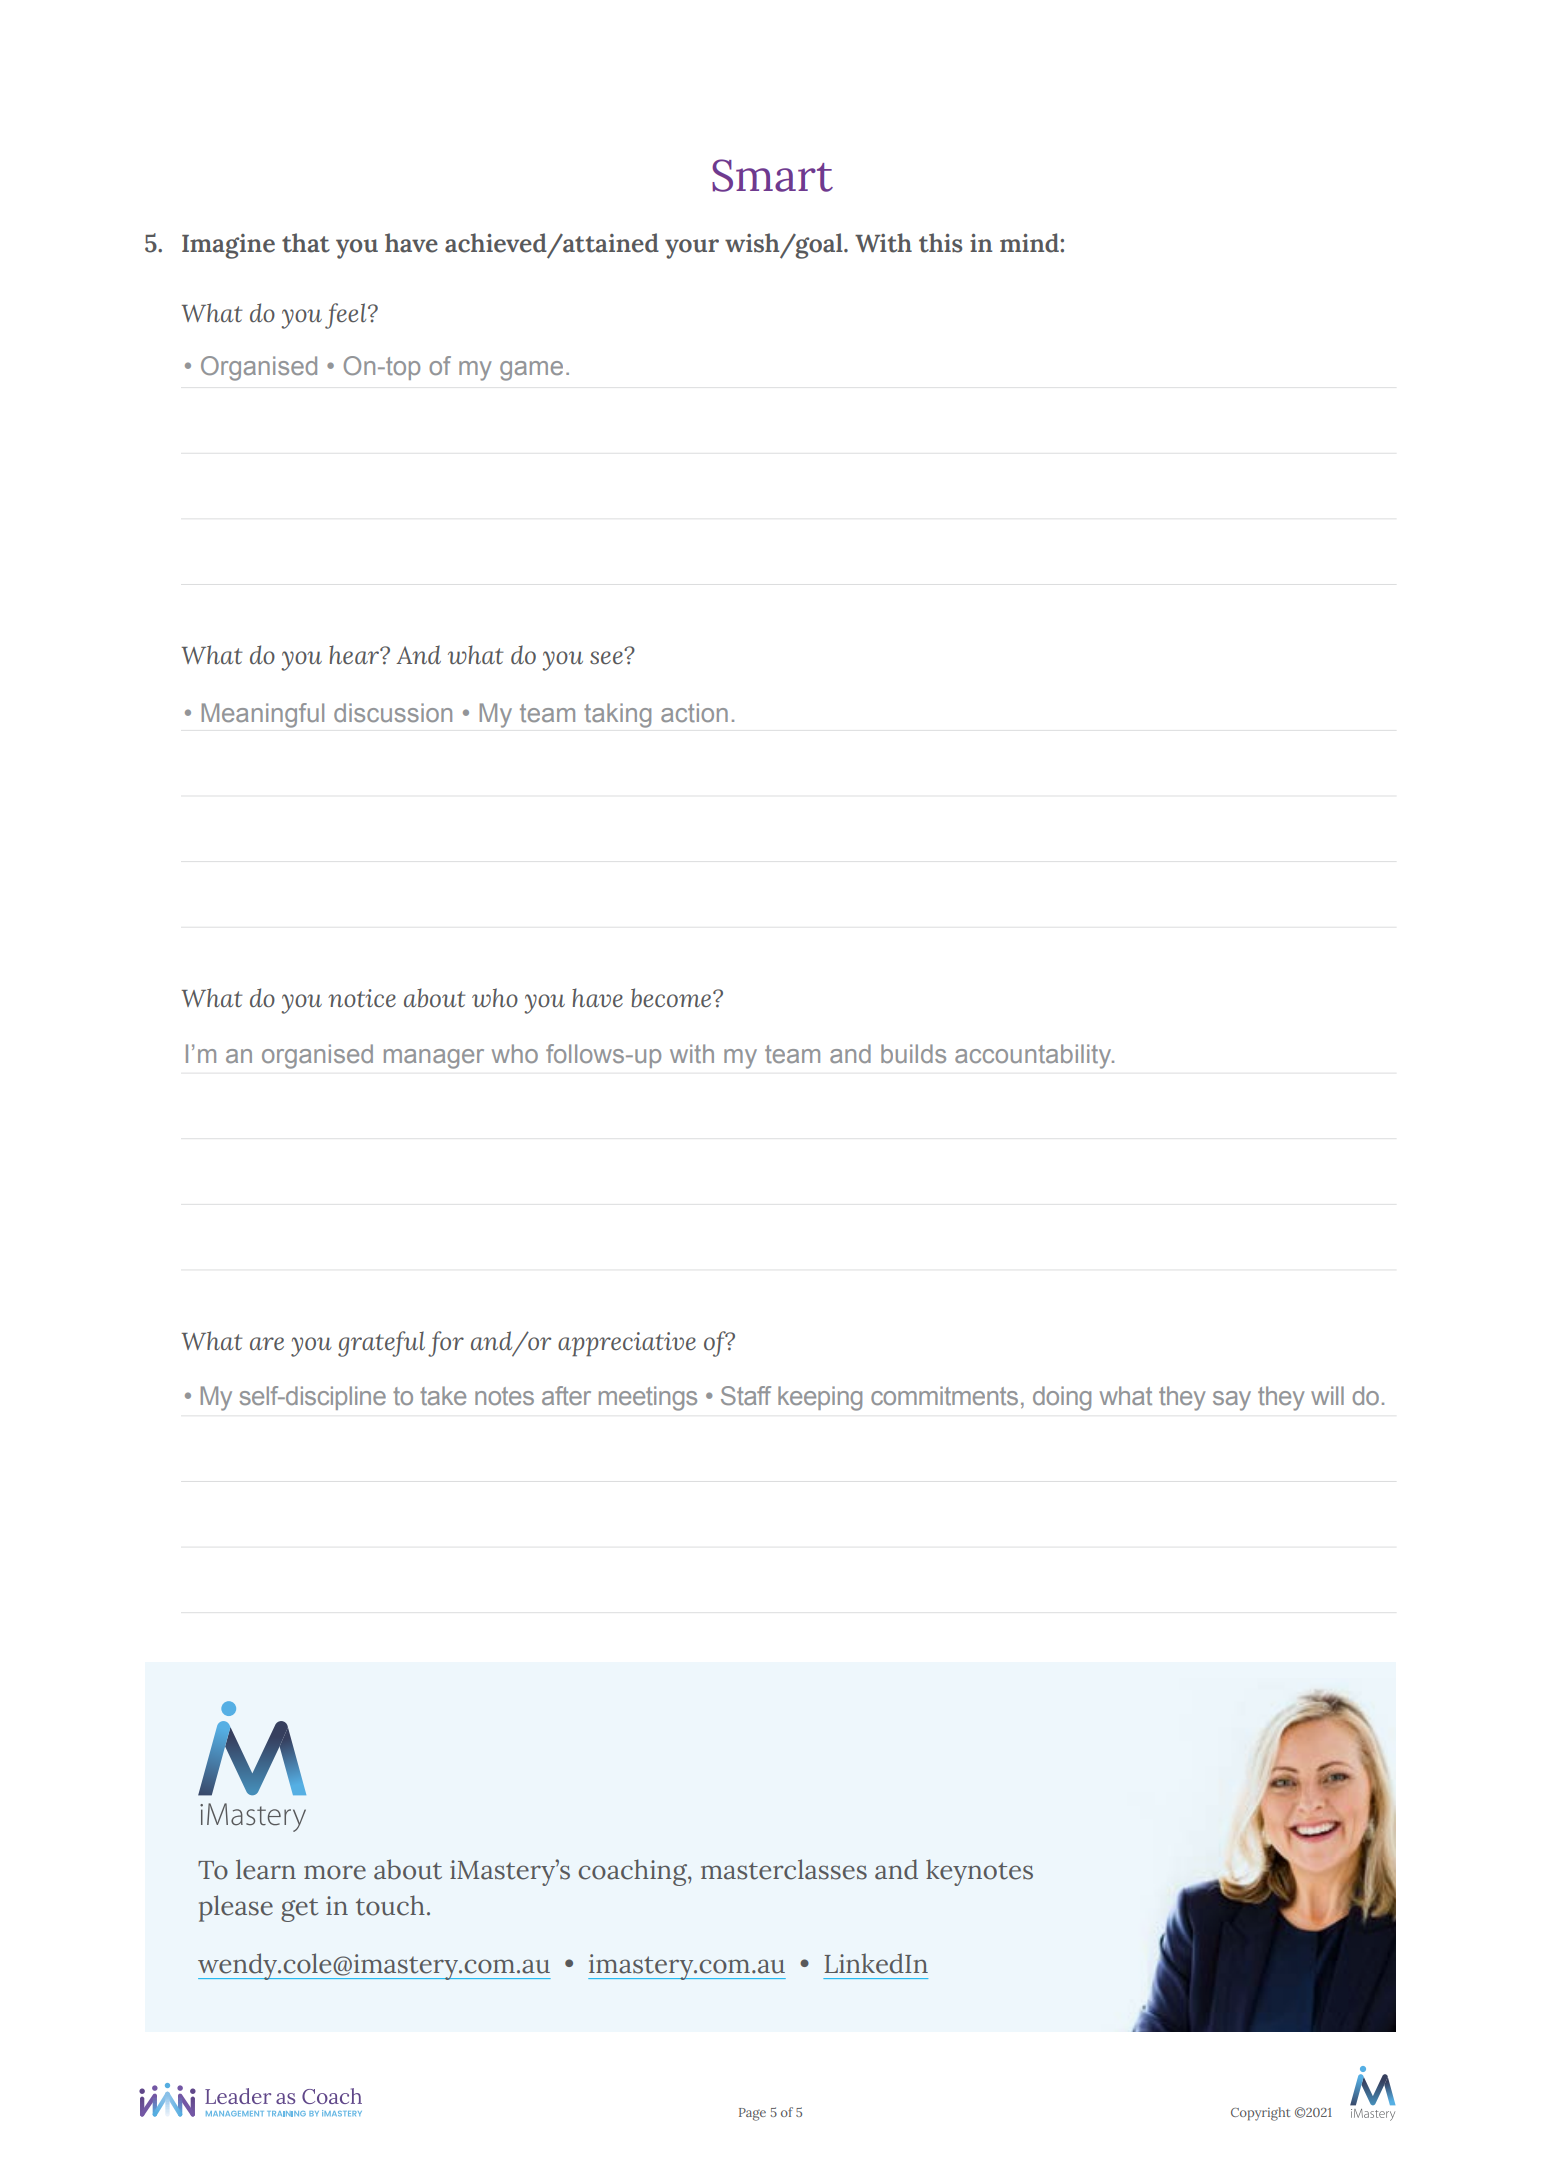 The image size is (1541, 2180). What do you see at coordinates (1030, 243) in the image?
I see `mind` at bounding box center [1030, 243].
